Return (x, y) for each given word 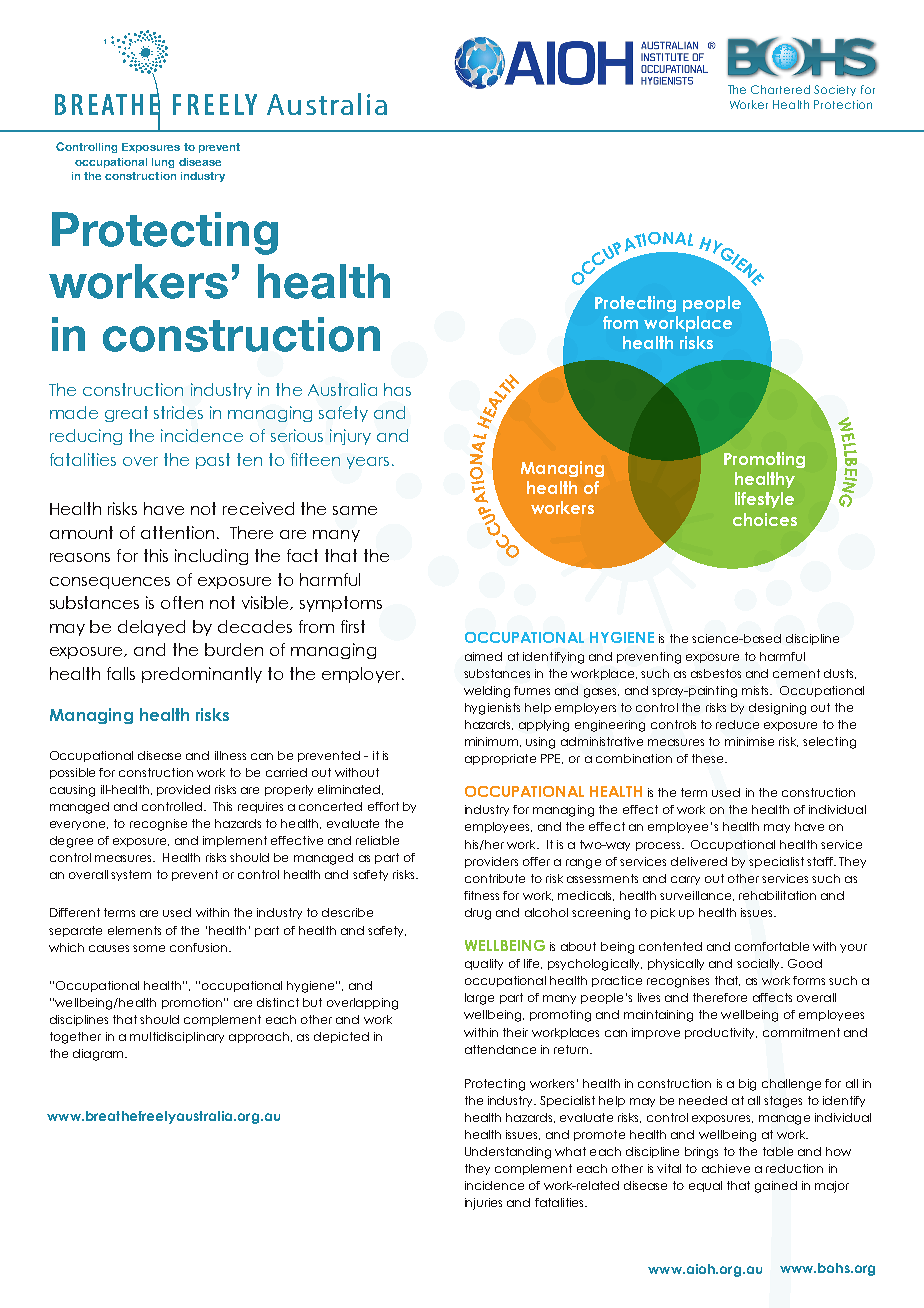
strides (178, 412)
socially (760, 964)
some (149, 948)
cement (796, 673)
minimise (749, 741)
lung (163, 163)
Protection (843, 104)
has (397, 389)
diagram (99, 1055)
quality (484, 964)
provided (183, 790)
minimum (493, 742)
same (355, 510)
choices (765, 519)
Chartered (780, 89)
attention (177, 532)
